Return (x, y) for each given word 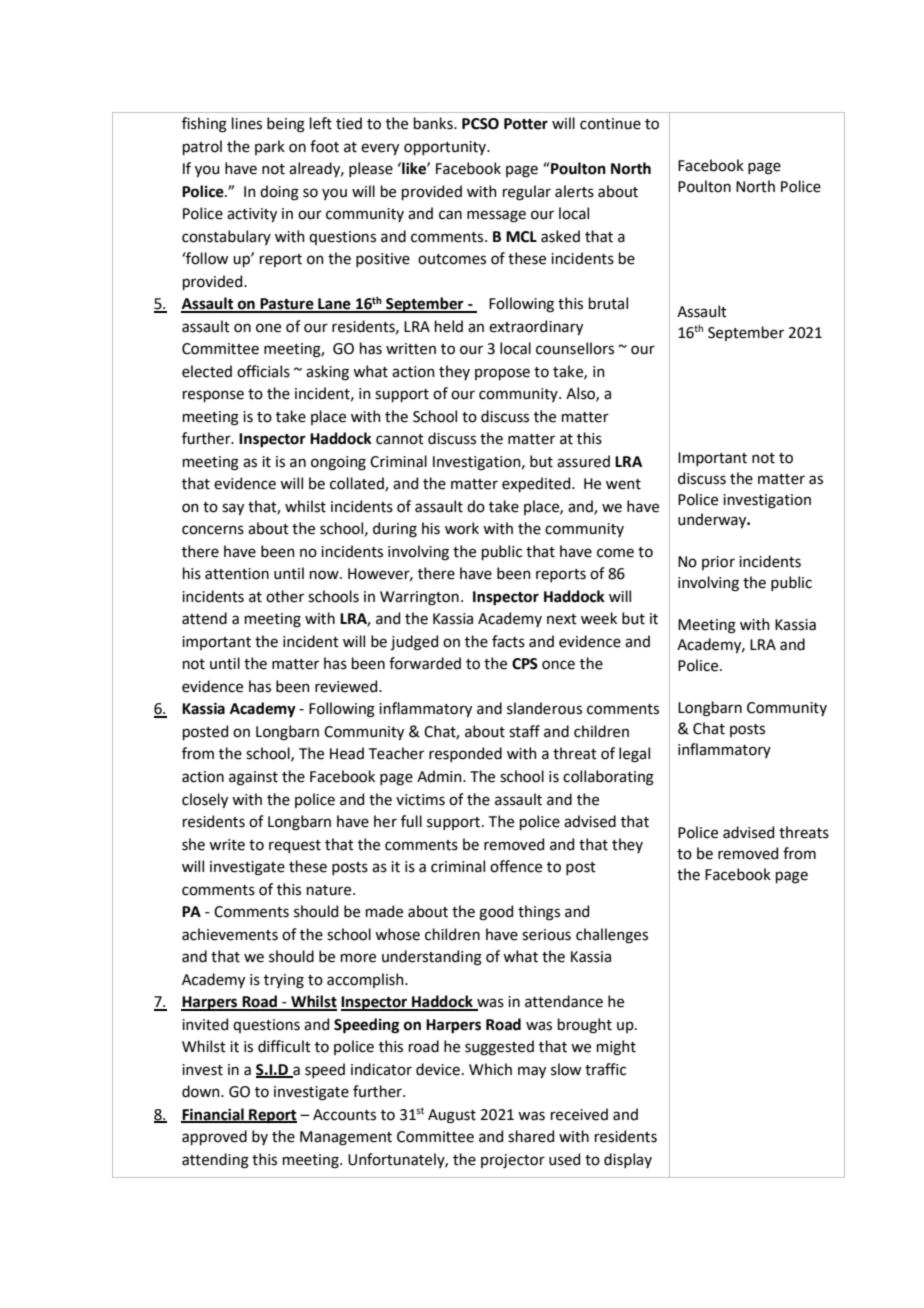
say (233, 509)
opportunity (446, 148)
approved (214, 1137)
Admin (440, 776)
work (462, 528)
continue (610, 124)
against (253, 778)
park (270, 147)
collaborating (608, 778)
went (623, 484)
